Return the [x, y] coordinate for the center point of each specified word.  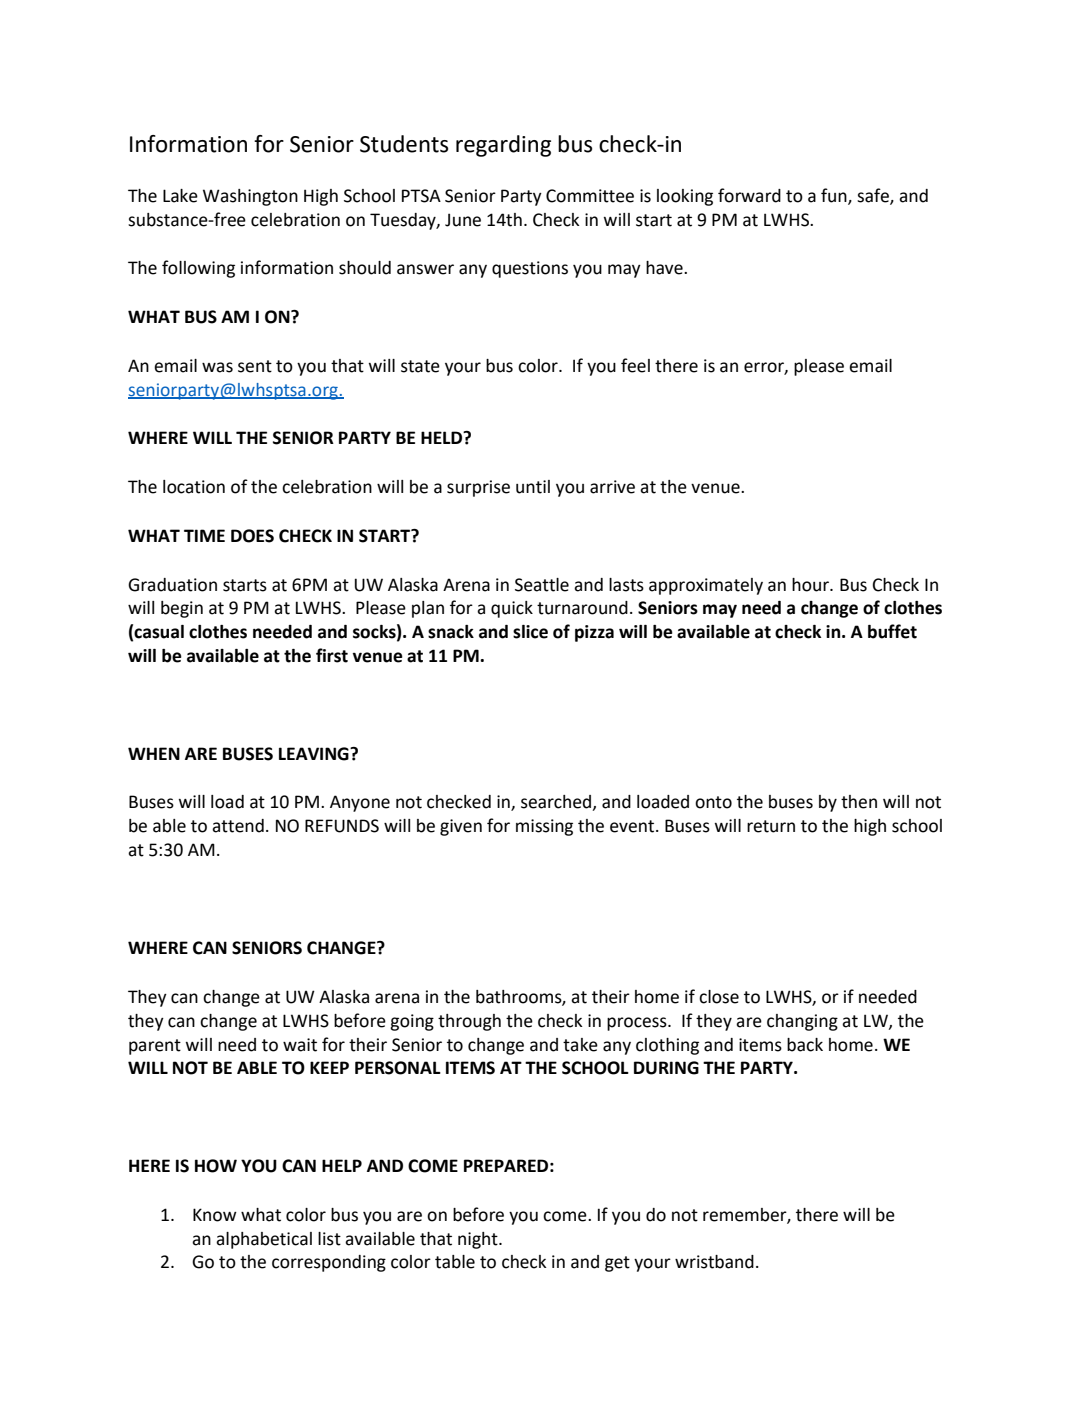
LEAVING [315, 754]
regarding [503, 146]
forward [749, 195]
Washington [250, 197]
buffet [892, 631]
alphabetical [264, 1240]
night [479, 1240]
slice [530, 632]
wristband [714, 1262]
